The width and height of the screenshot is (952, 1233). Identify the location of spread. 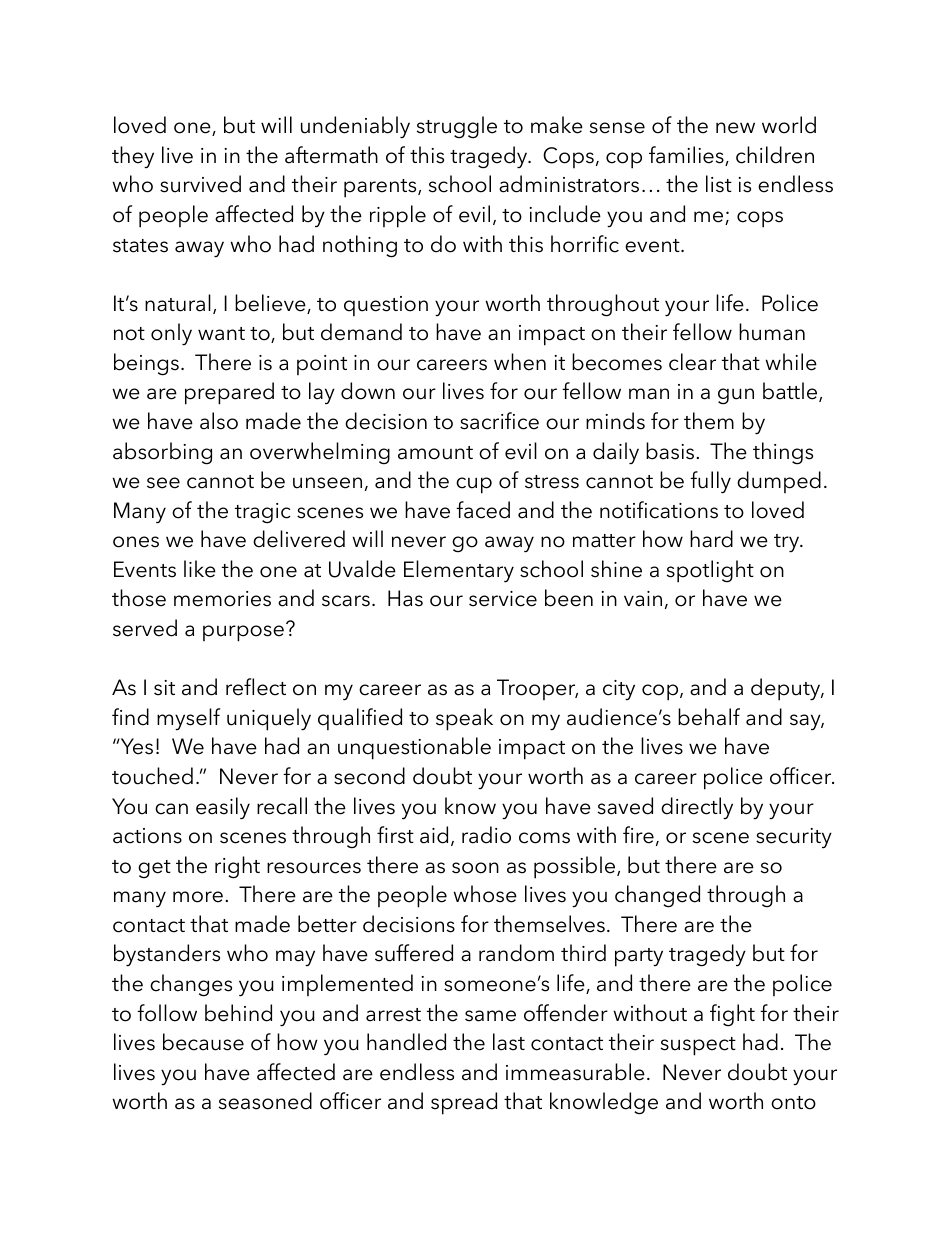
(464, 1103).
